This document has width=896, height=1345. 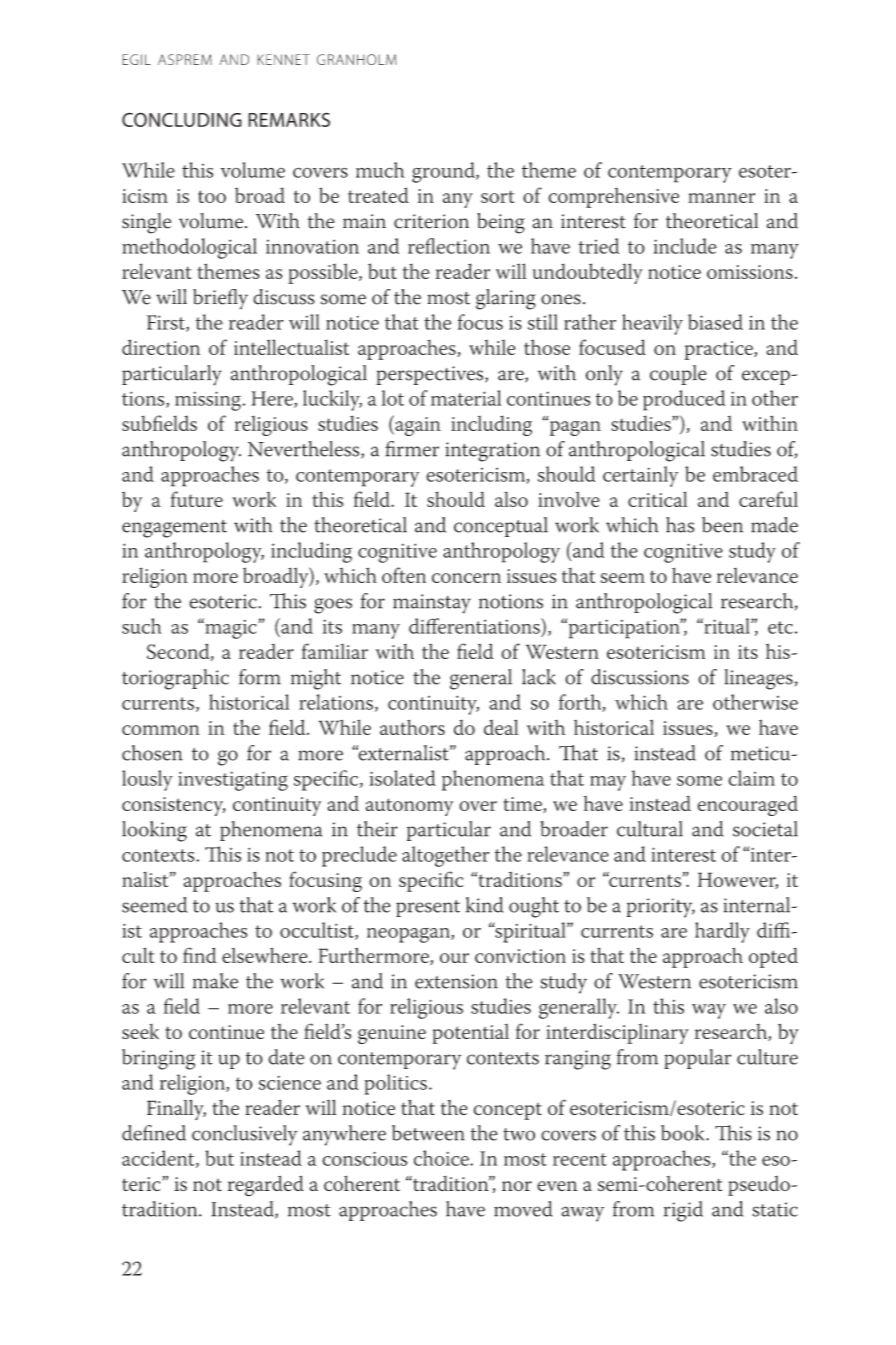 What do you see at coordinates (492, 452) in the document?
I see `integration` at bounding box center [492, 452].
